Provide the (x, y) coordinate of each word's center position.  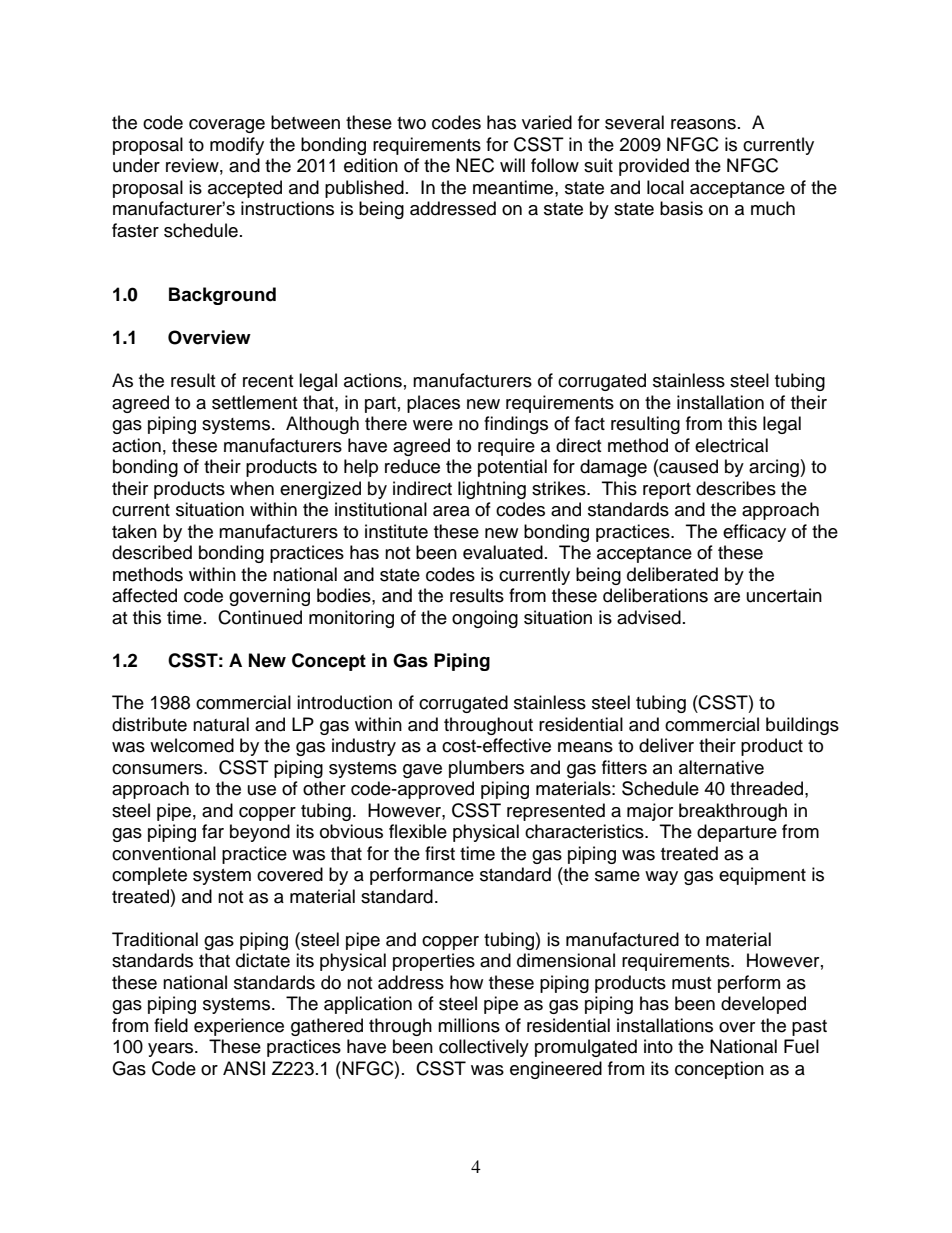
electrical (731, 445)
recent (268, 381)
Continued (260, 617)
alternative (721, 767)
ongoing (485, 619)
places (433, 404)
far (213, 831)
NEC (475, 165)
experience (239, 1027)
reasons (703, 124)
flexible (418, 831)
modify (237, 146)
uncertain (784, 595)
